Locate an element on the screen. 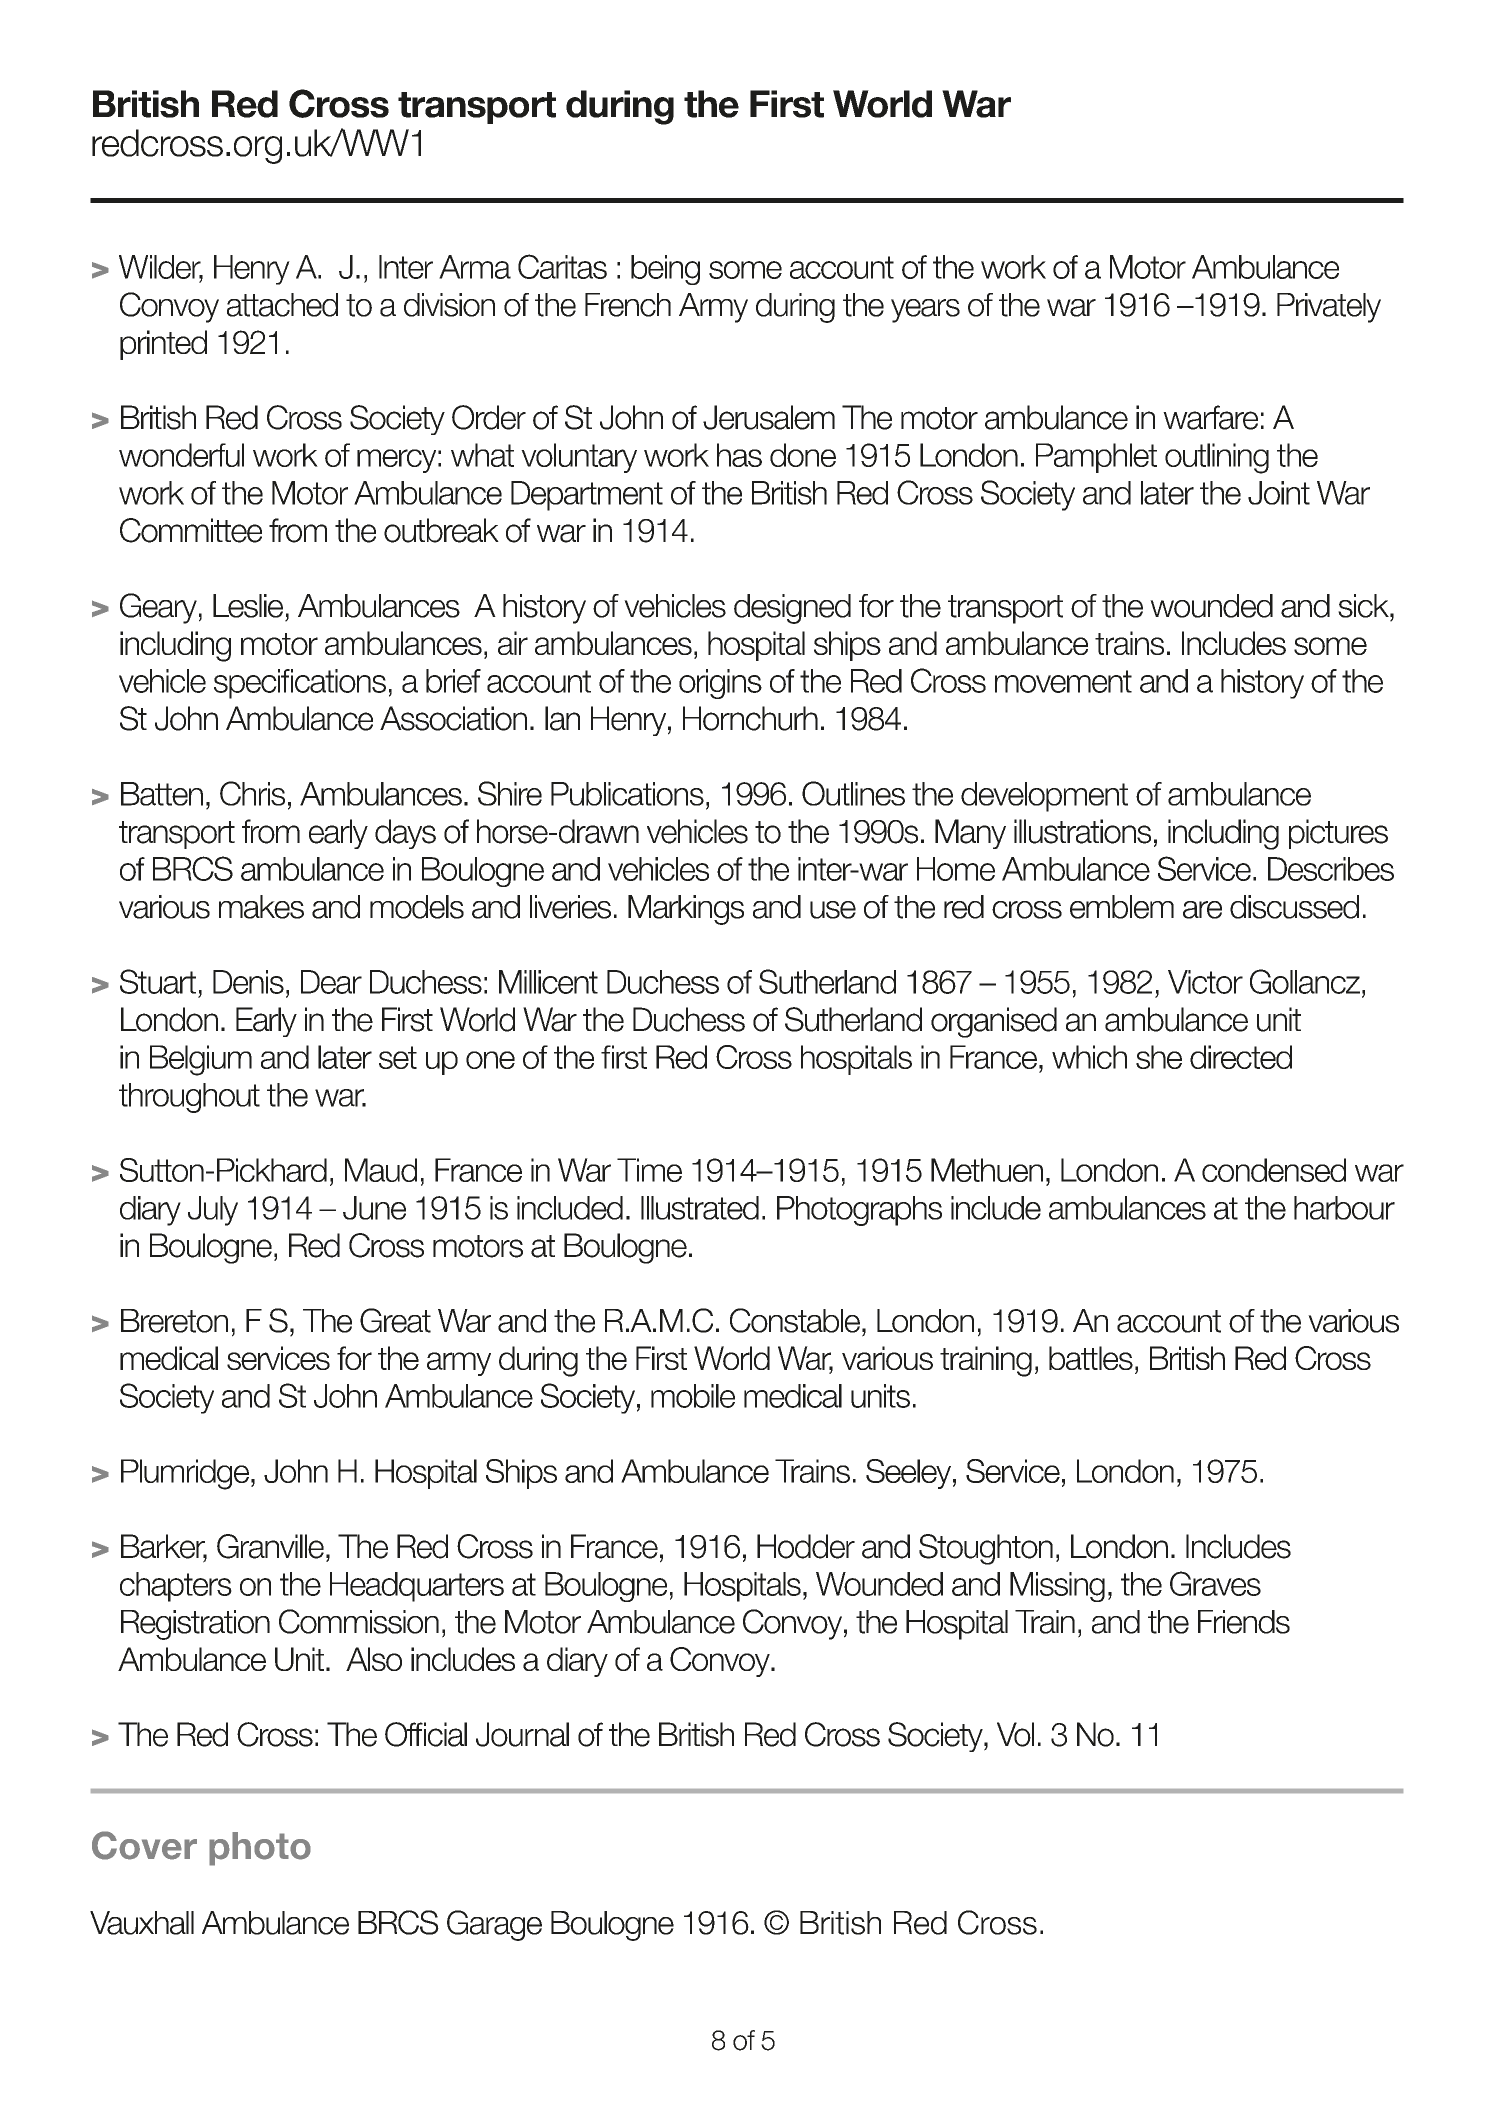  attached is located at coordinates (282, 305).
